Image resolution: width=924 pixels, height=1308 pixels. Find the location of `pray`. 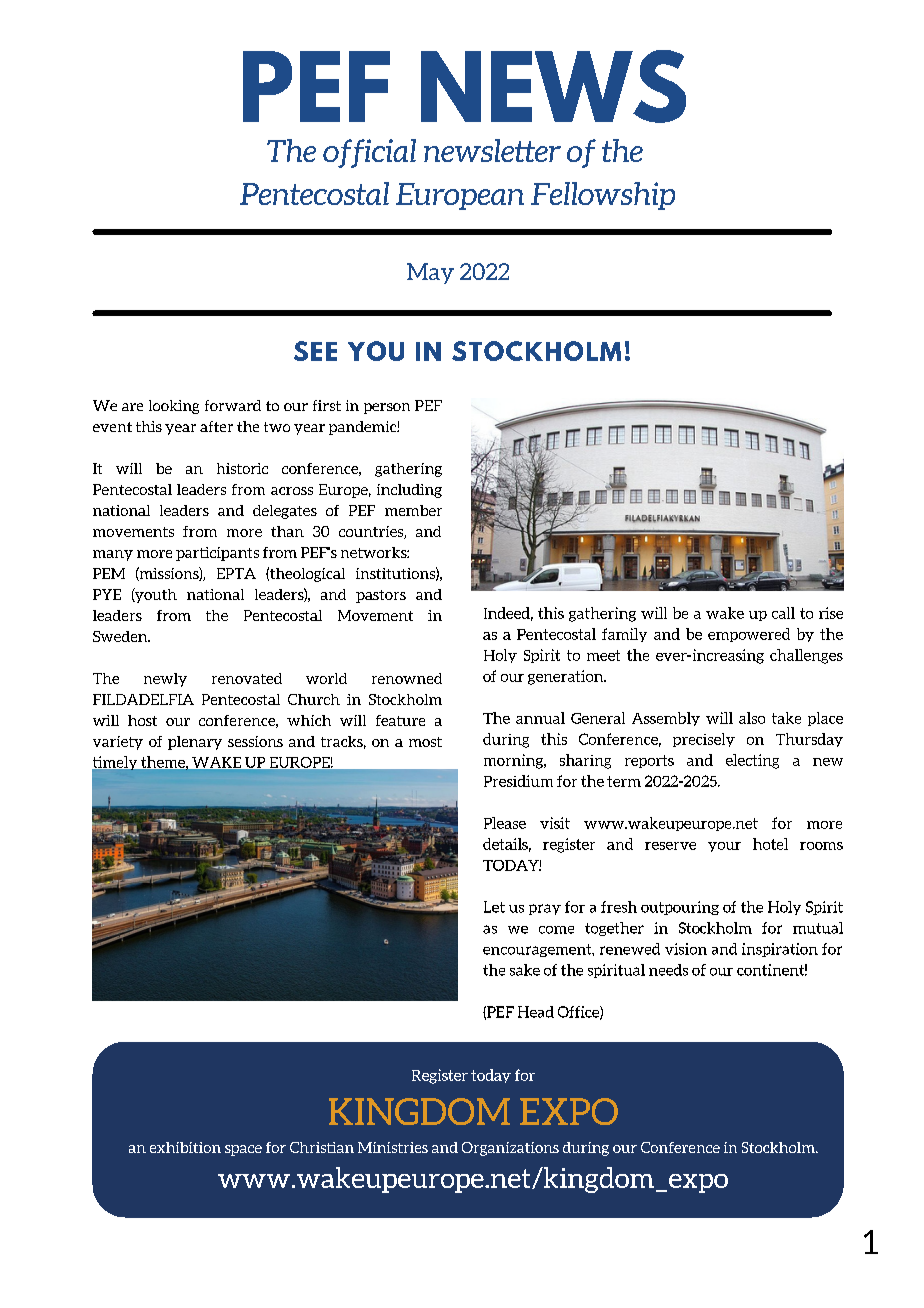

pray is located at coordinates (545, 909).
